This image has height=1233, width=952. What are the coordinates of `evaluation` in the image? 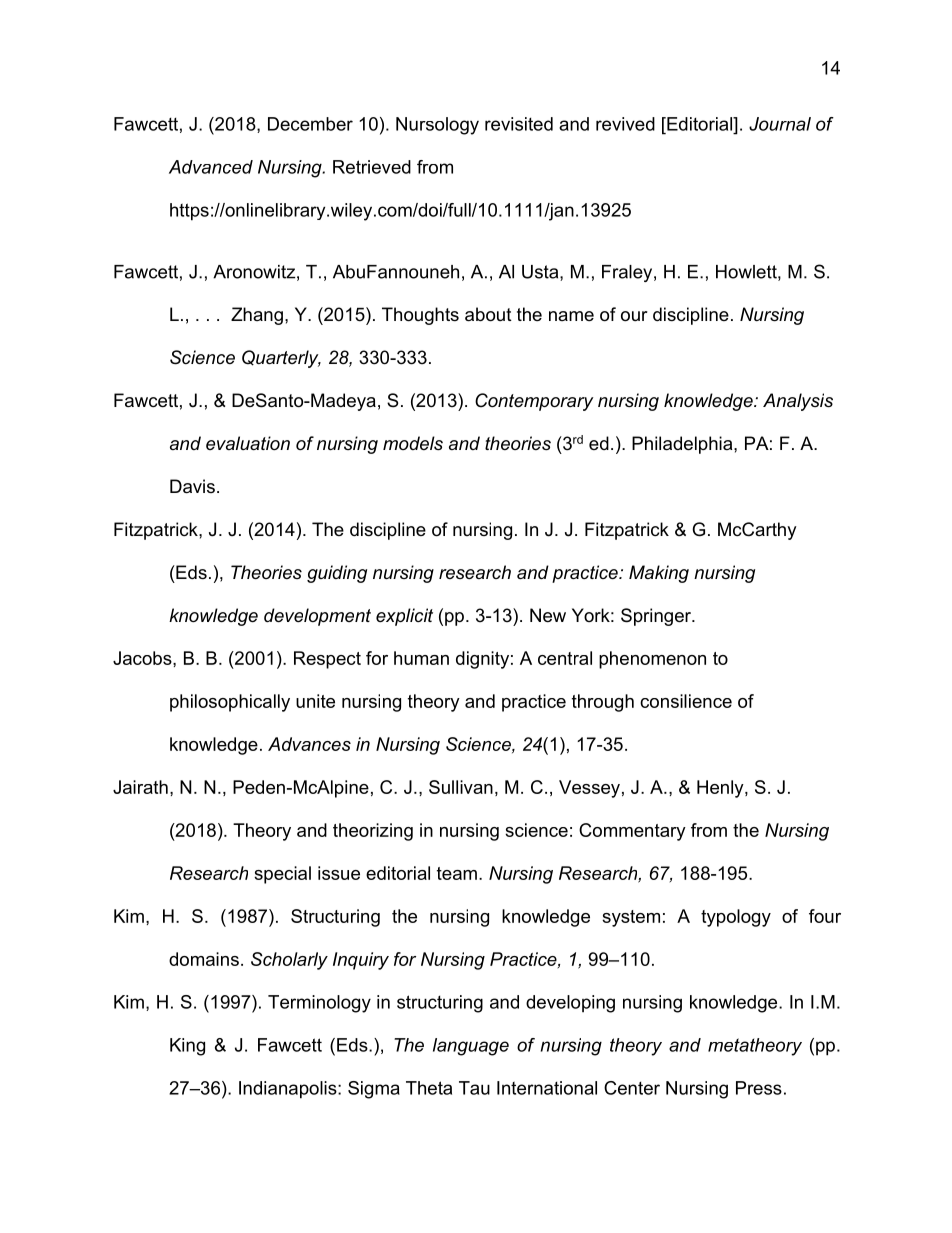 It's located at (248, 443).
